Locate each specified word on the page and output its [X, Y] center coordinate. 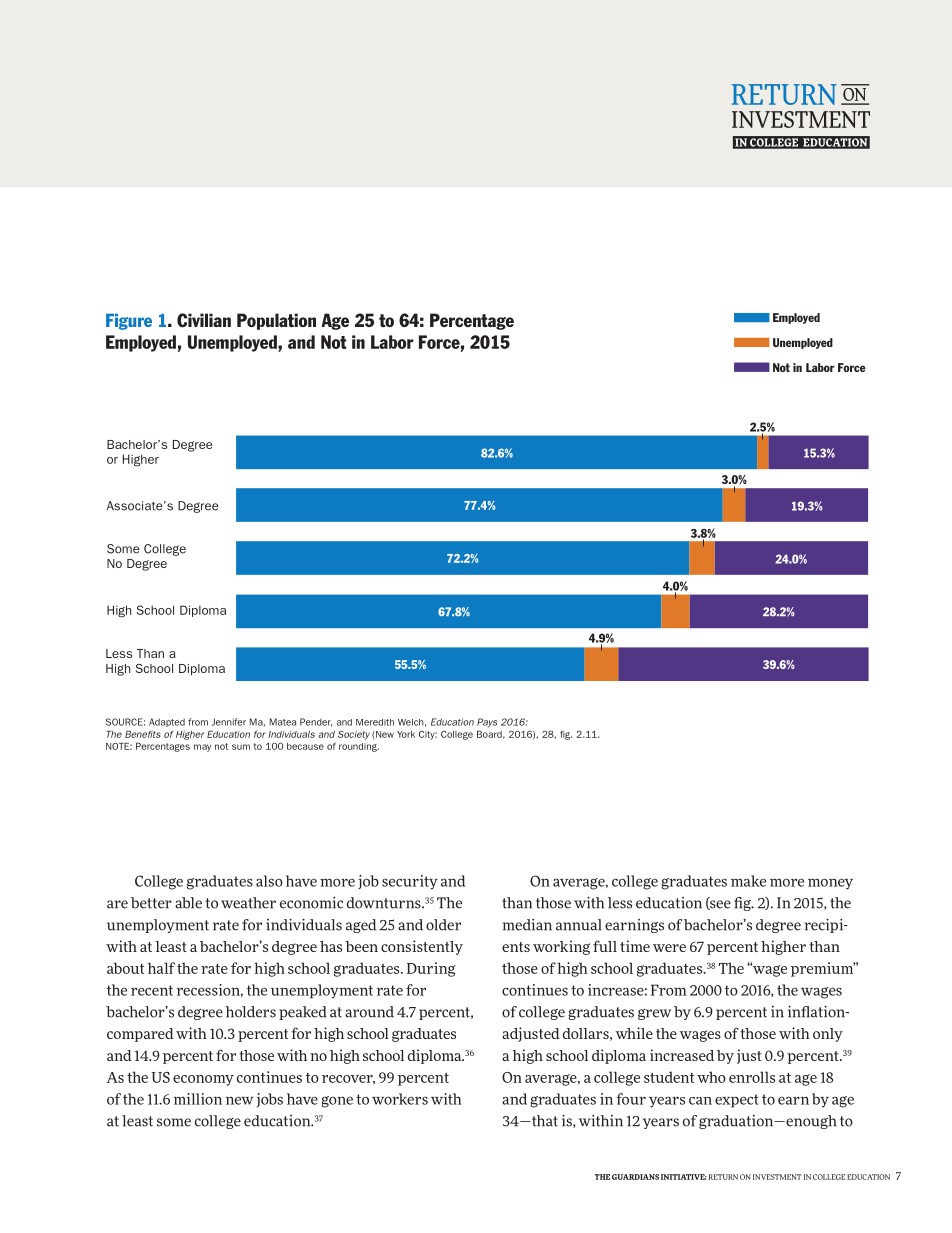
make [748, 881]
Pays [487, 723]
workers [400, 1099]
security [410, 882]
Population [276, 321]
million [198, 1099]
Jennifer [229, 722]
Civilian [204, 320]
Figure [129, 322]
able [188, 903]
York [406, 734]
